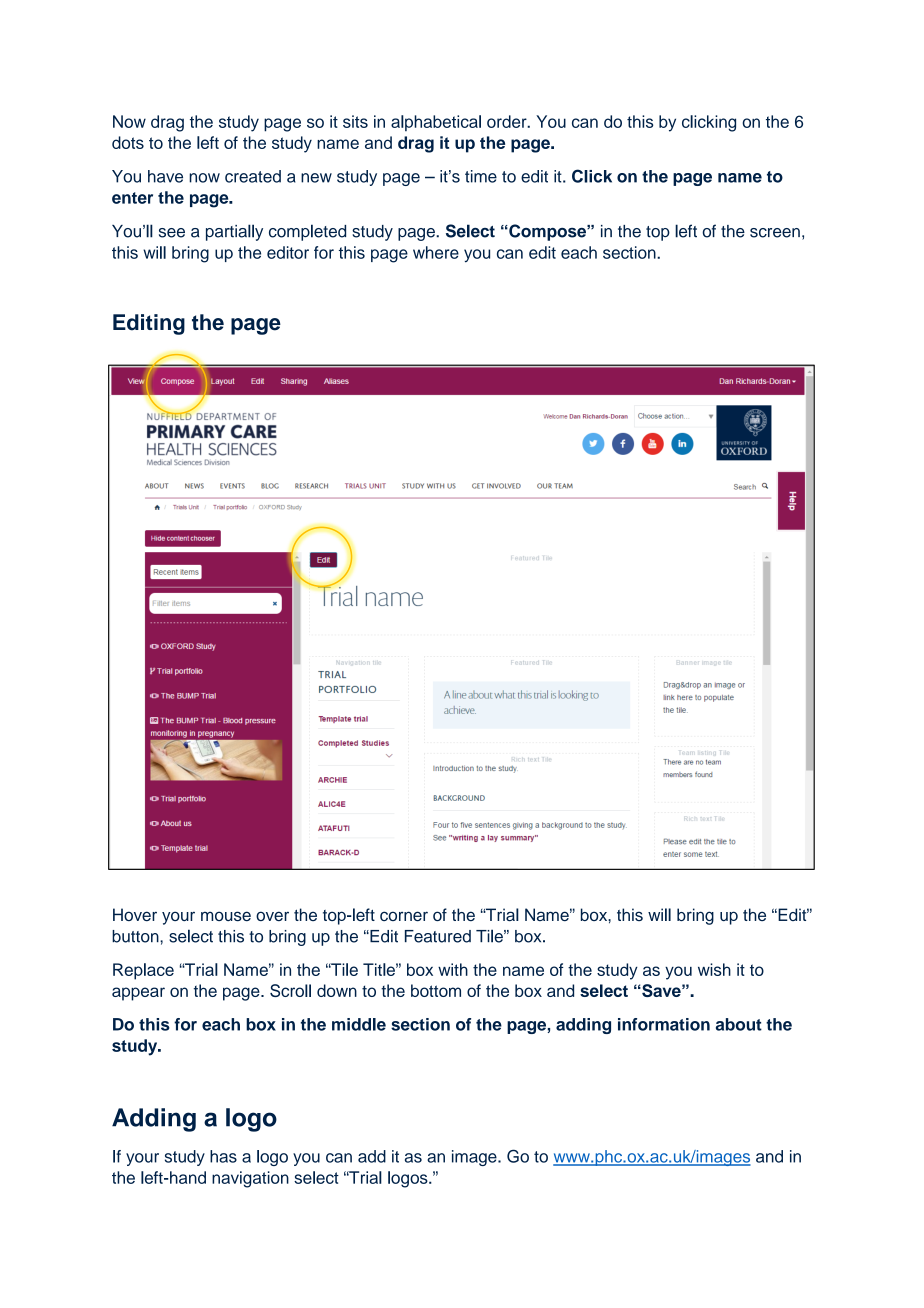 This document has width=924, height=1308. Describe the element at coordinates (223, 1156) in the document. I see `has` at that location.
